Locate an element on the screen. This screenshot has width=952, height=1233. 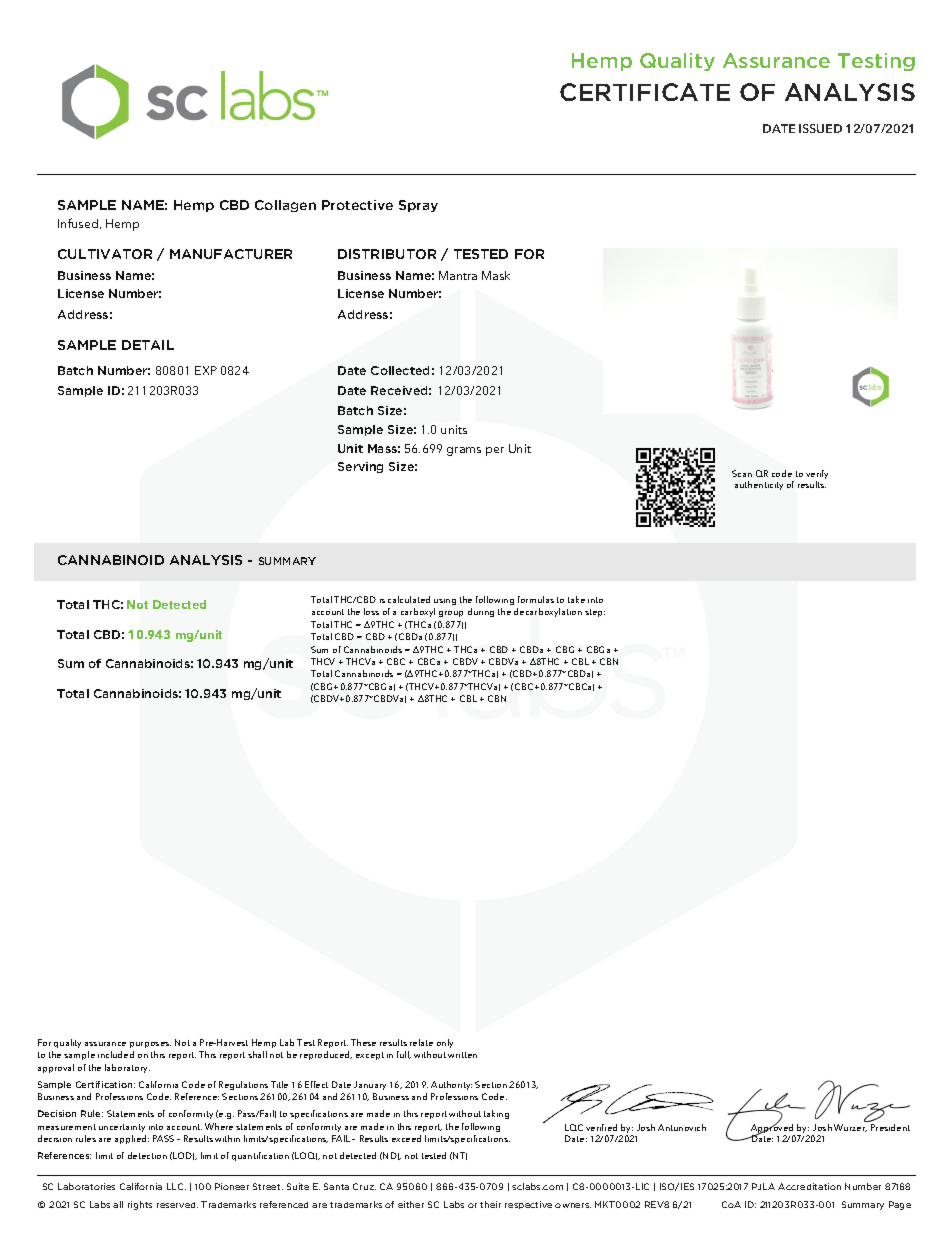
detection is located at coordinates (147, 1155).
